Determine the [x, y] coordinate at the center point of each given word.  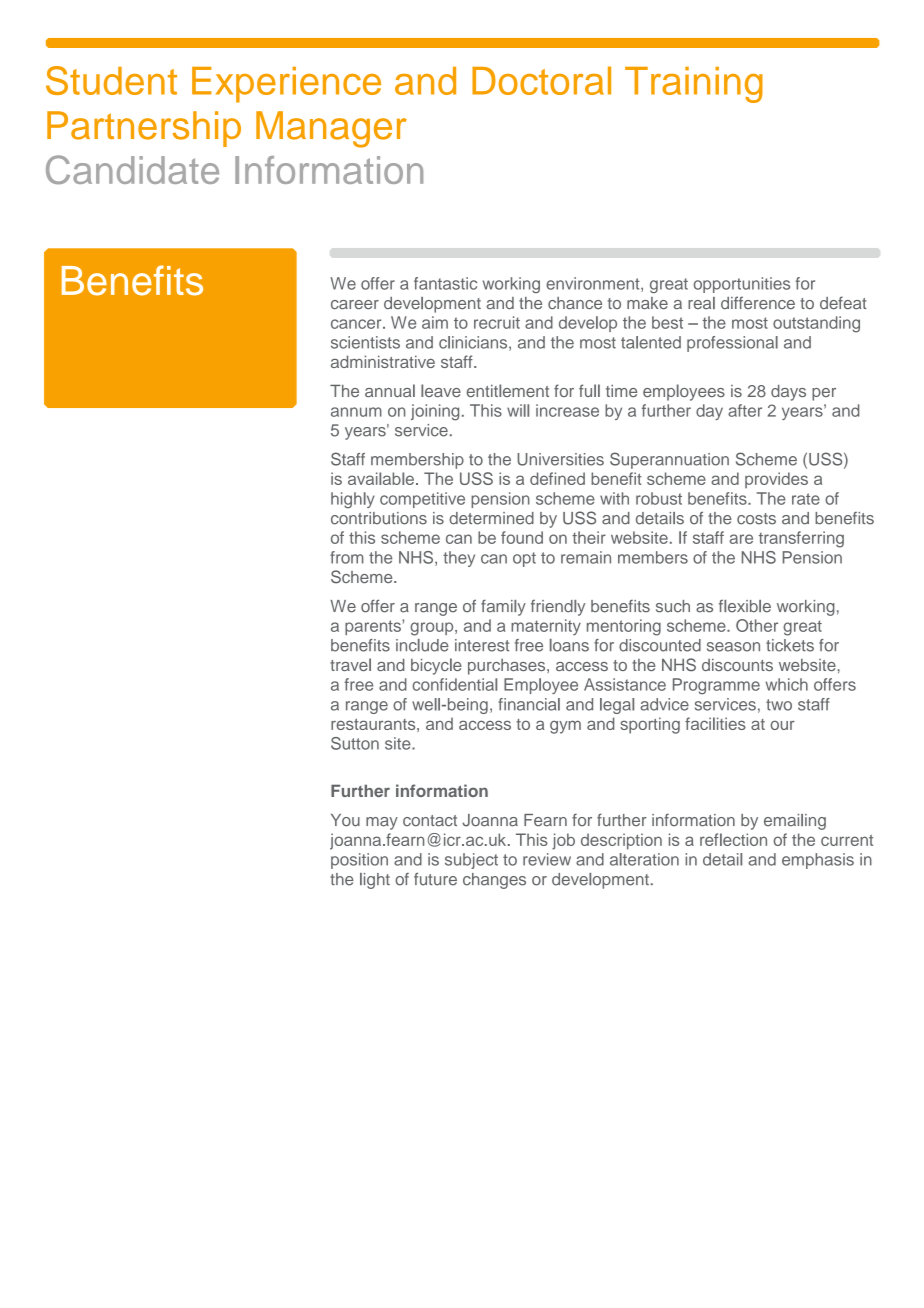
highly [353, 500]
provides [776, 480]
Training [694, 85]
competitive [422, 500]
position [359, 861]
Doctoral [541, 80]
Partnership [144, 129]
